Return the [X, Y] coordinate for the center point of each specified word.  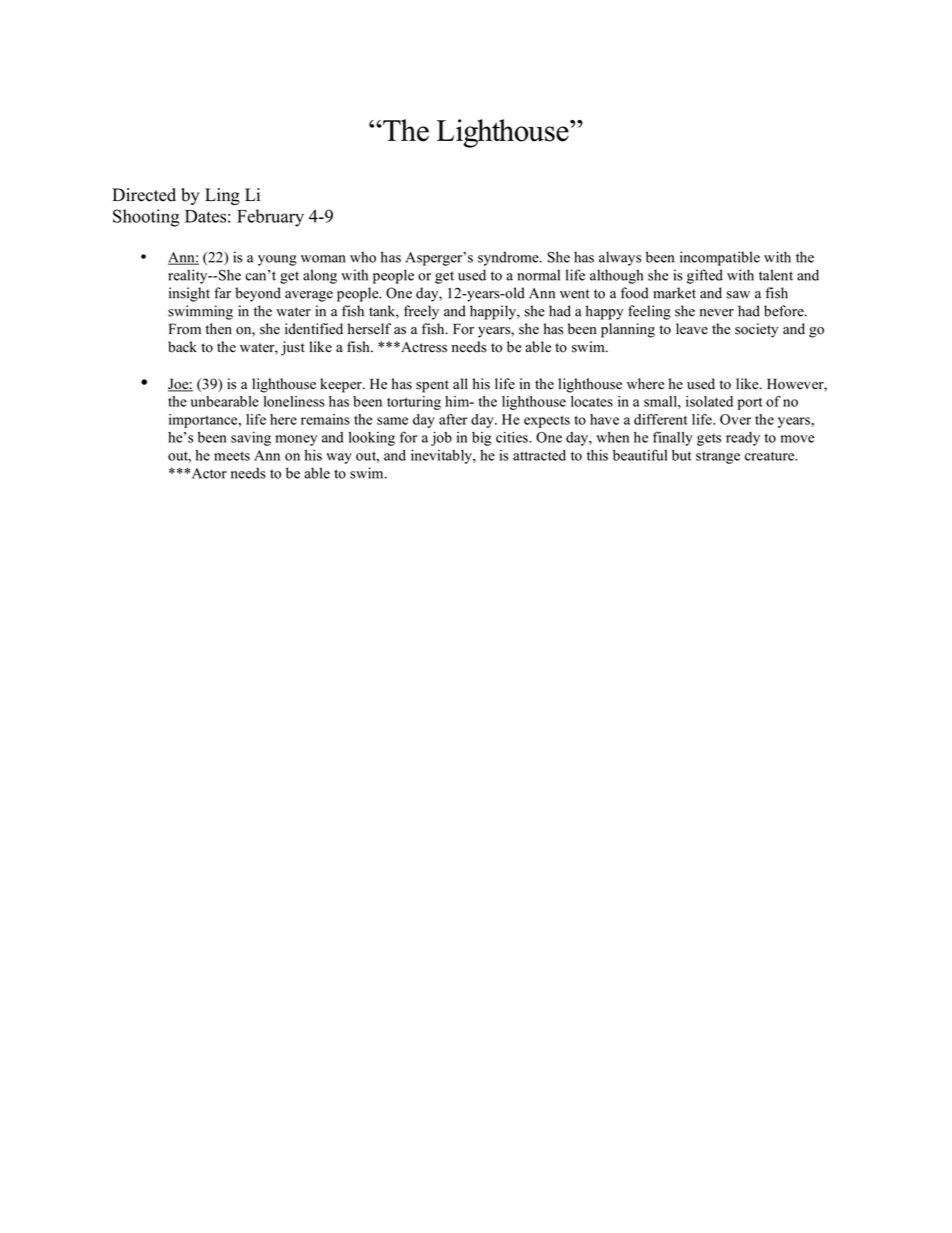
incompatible [720, 258]
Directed [144, 195]
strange [718, 457]
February [270, 218]
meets [232, 456]
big [481, 439]
